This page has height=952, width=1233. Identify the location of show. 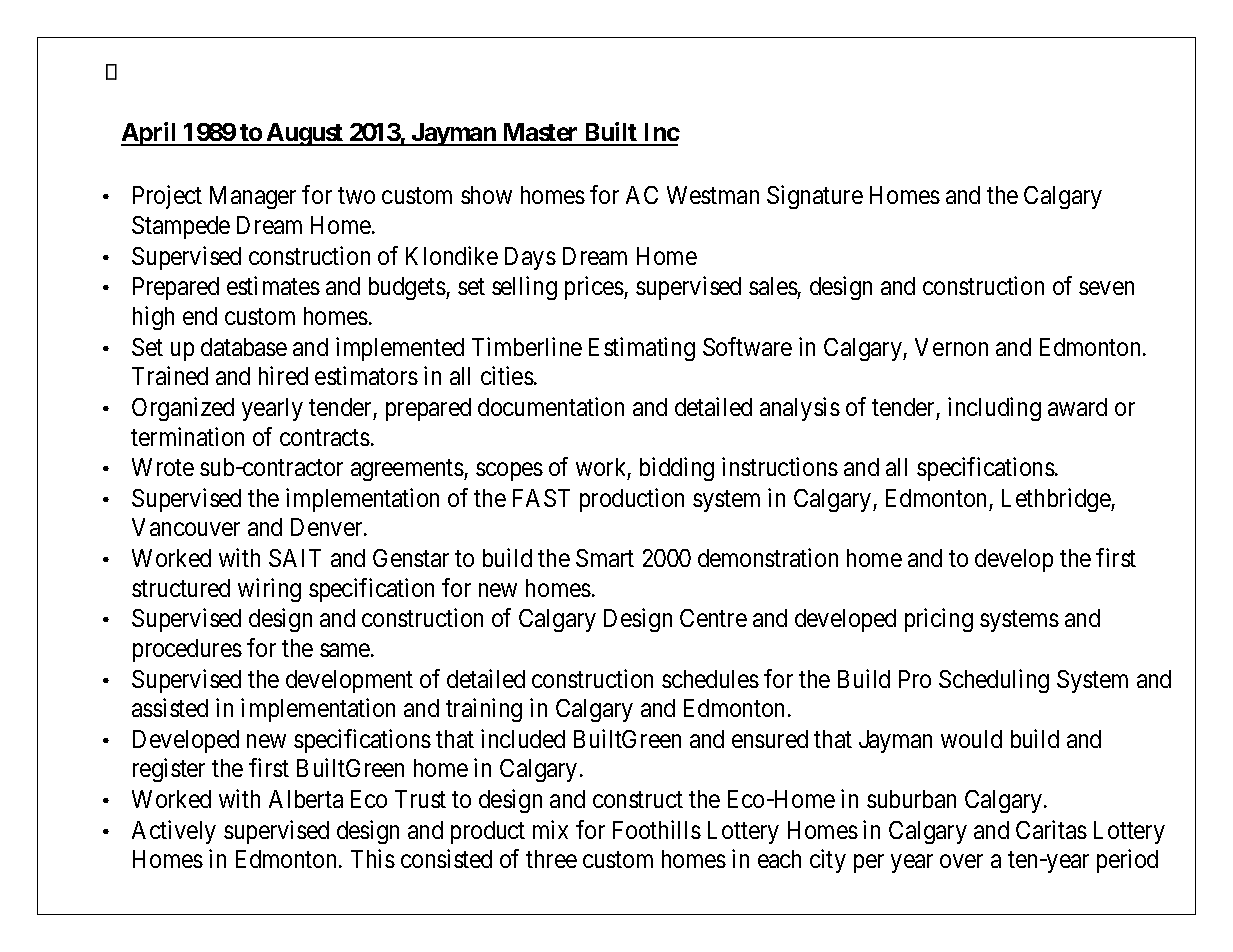
(486, 195).
